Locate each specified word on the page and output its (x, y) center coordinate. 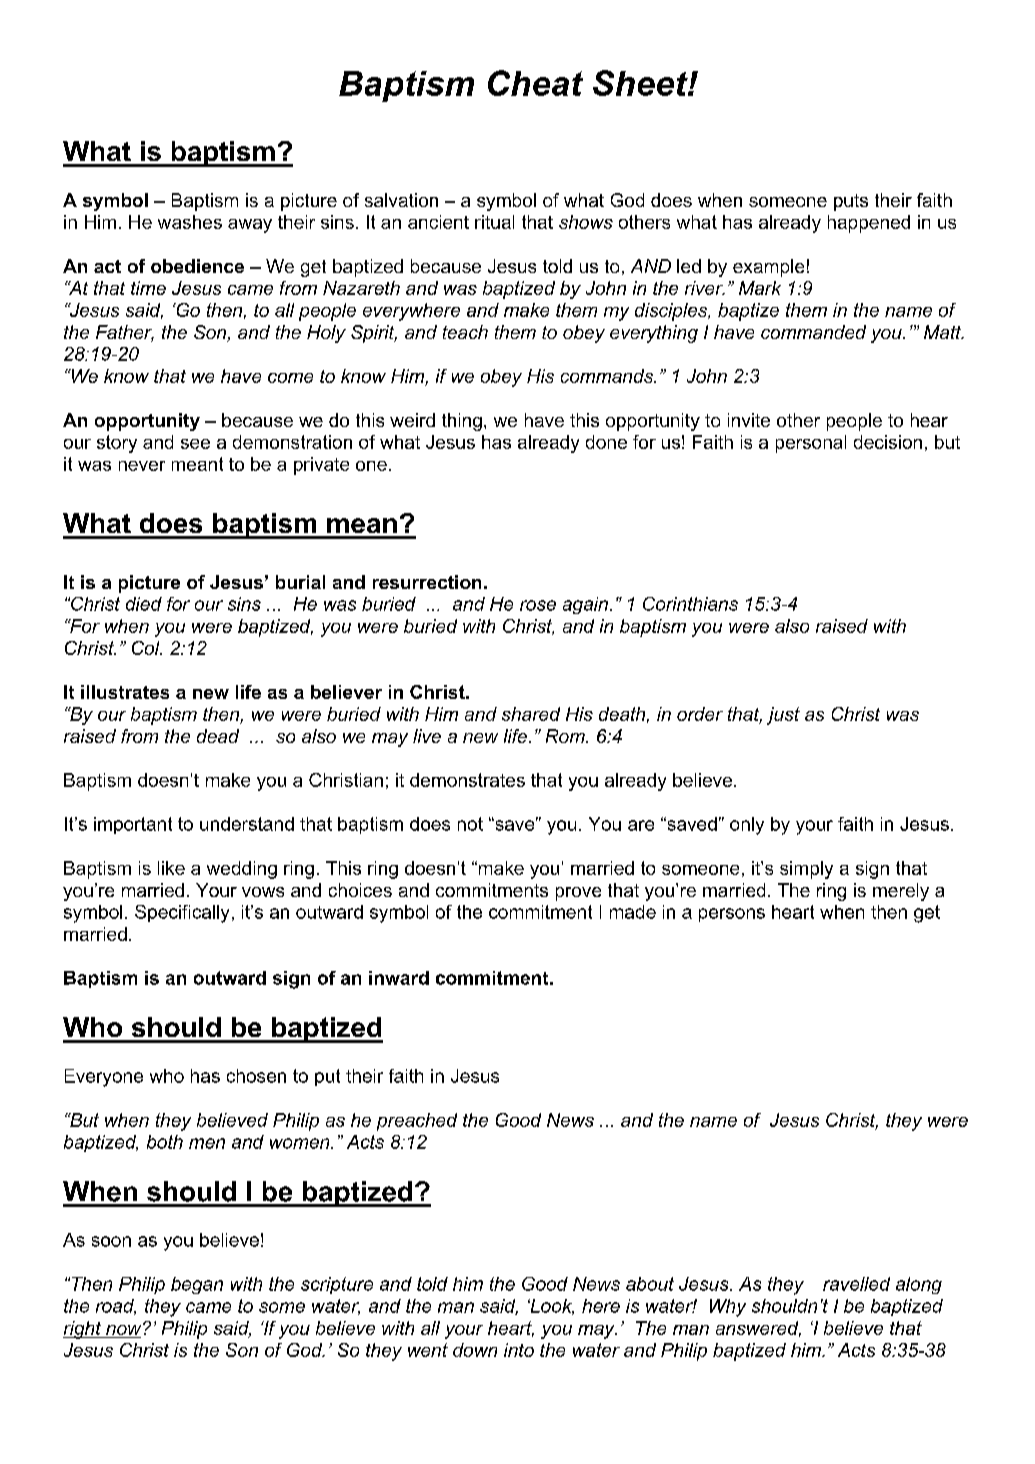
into (519, 1350)
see (195, 444)
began (197, 1285)
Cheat (535, 83)
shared (531, 714)
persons (732, 915)
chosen (256, 1076)
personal (811, 444)
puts (851, 202)
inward (399, 978)
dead (218, 736)
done (606, 442)
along (919, 1285)
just (783, 716)
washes (190, 222)
